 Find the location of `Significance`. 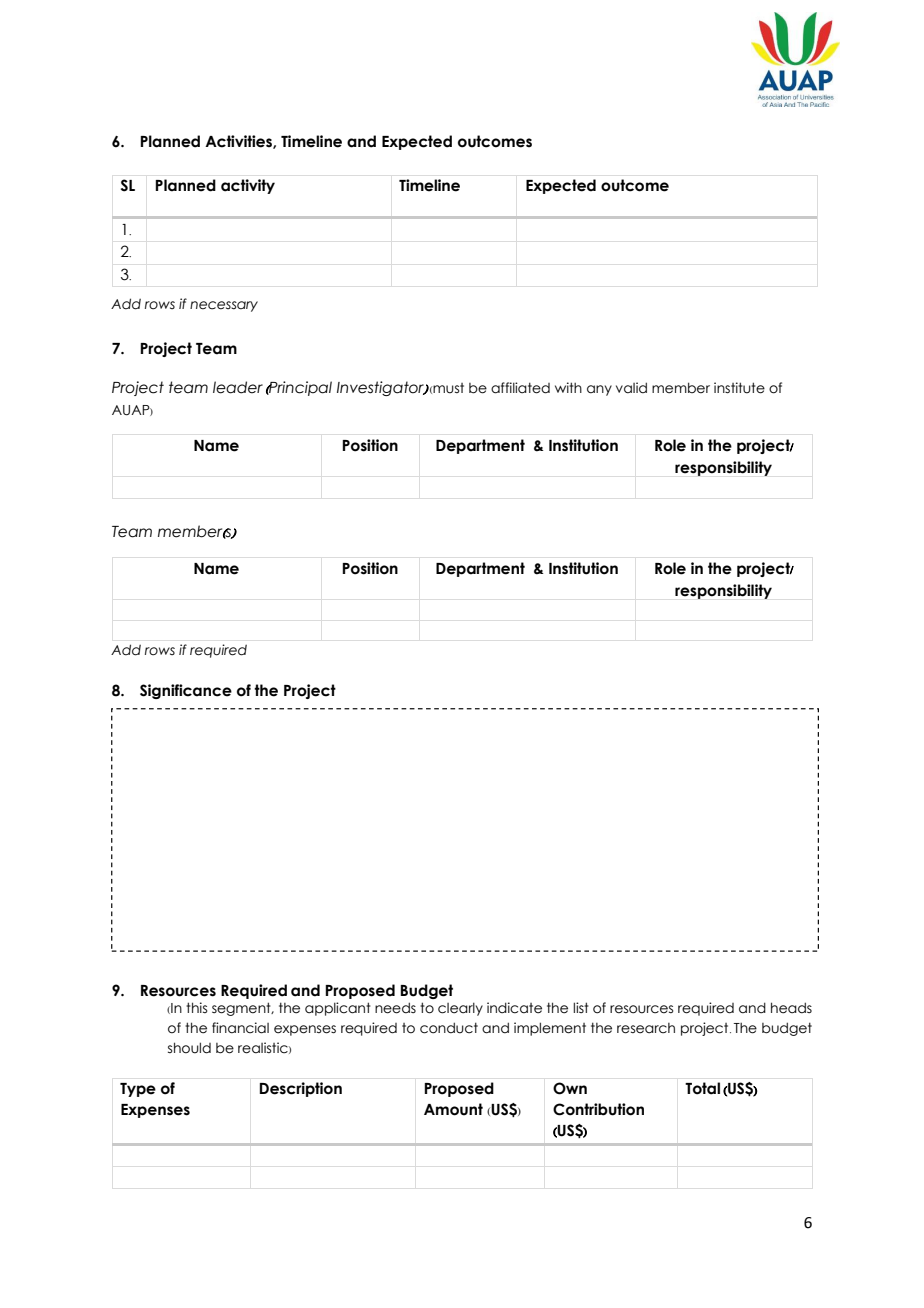

Significance is located at coordinates (186, 691).
